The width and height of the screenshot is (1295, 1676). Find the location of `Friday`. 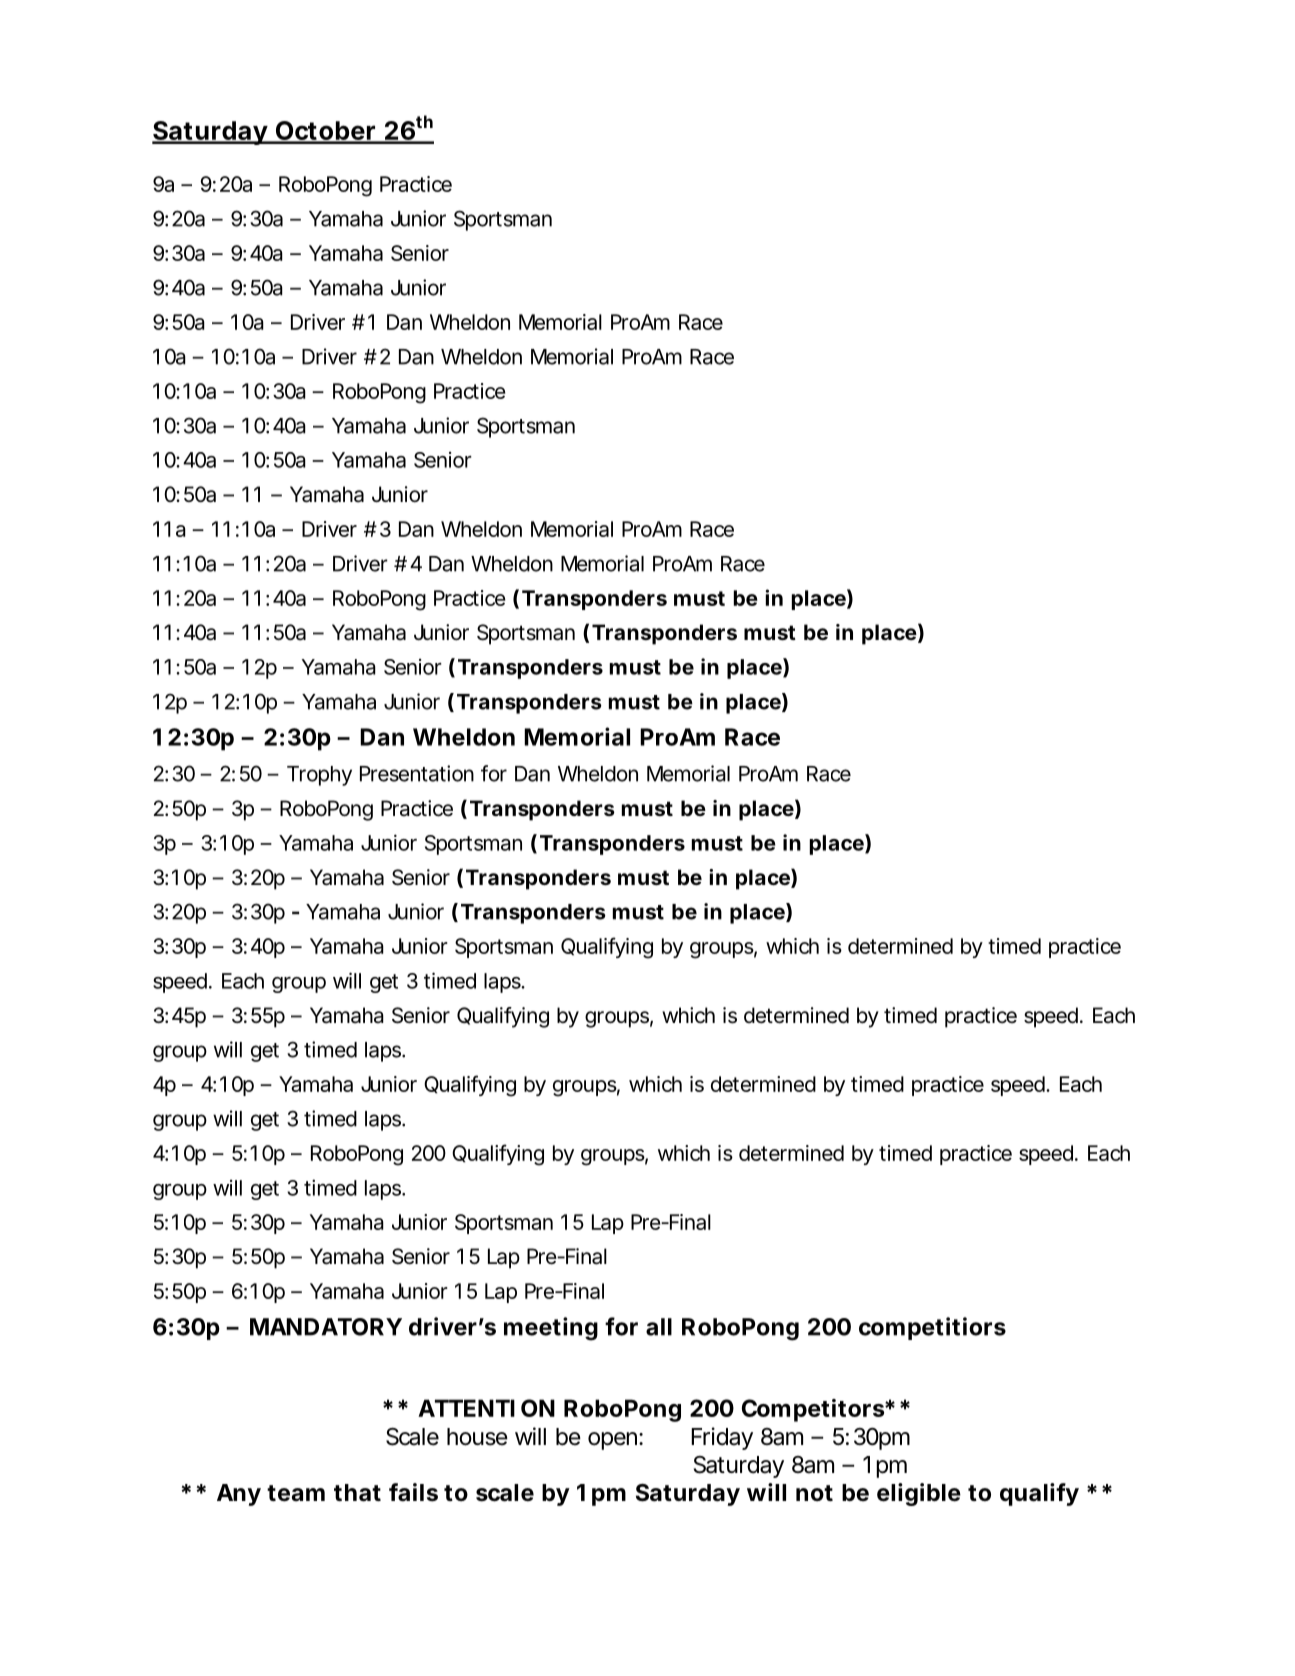

Friday is located at coordinates (722, 1438).
